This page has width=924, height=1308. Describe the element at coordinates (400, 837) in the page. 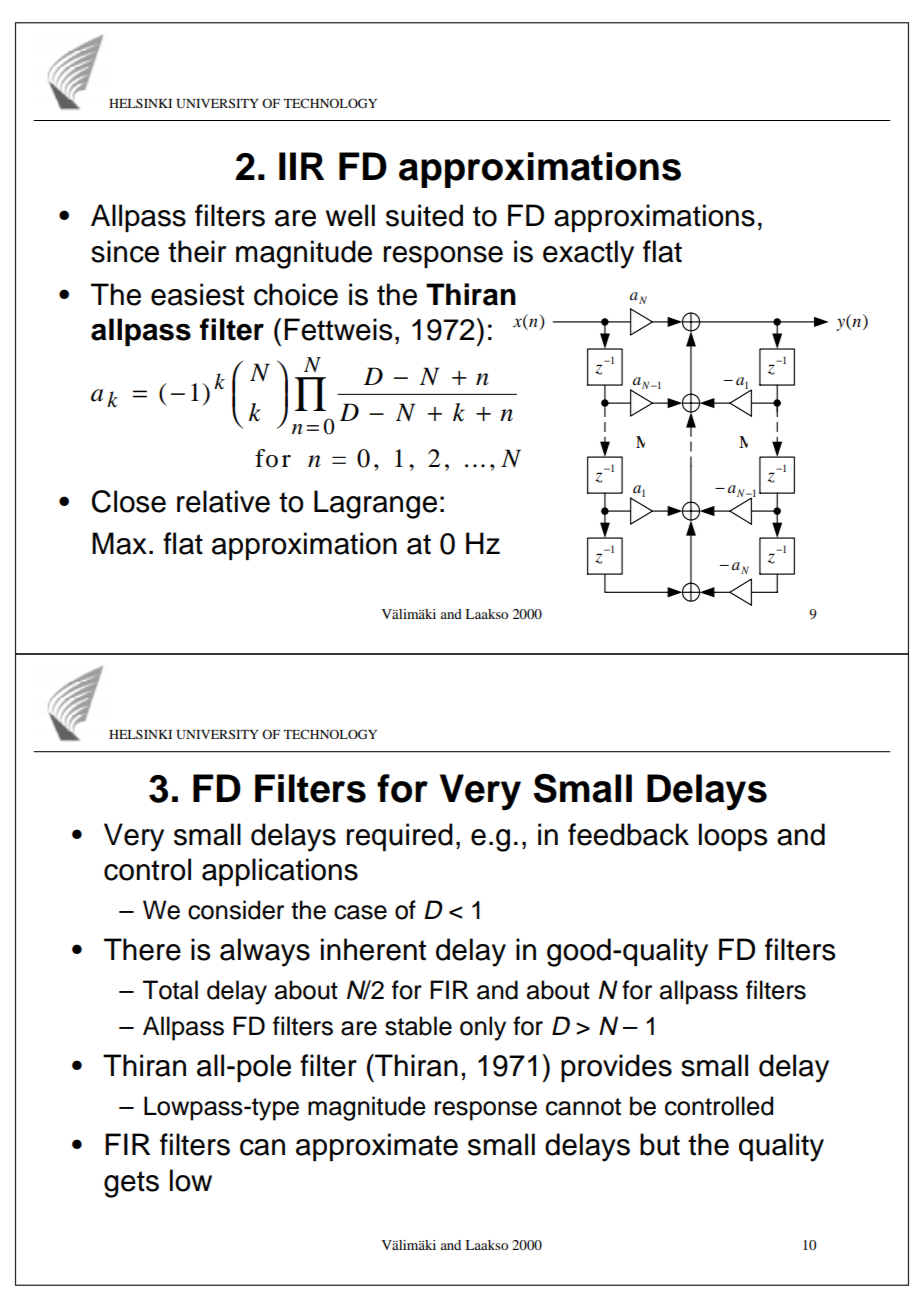

I see `required` at that location.
